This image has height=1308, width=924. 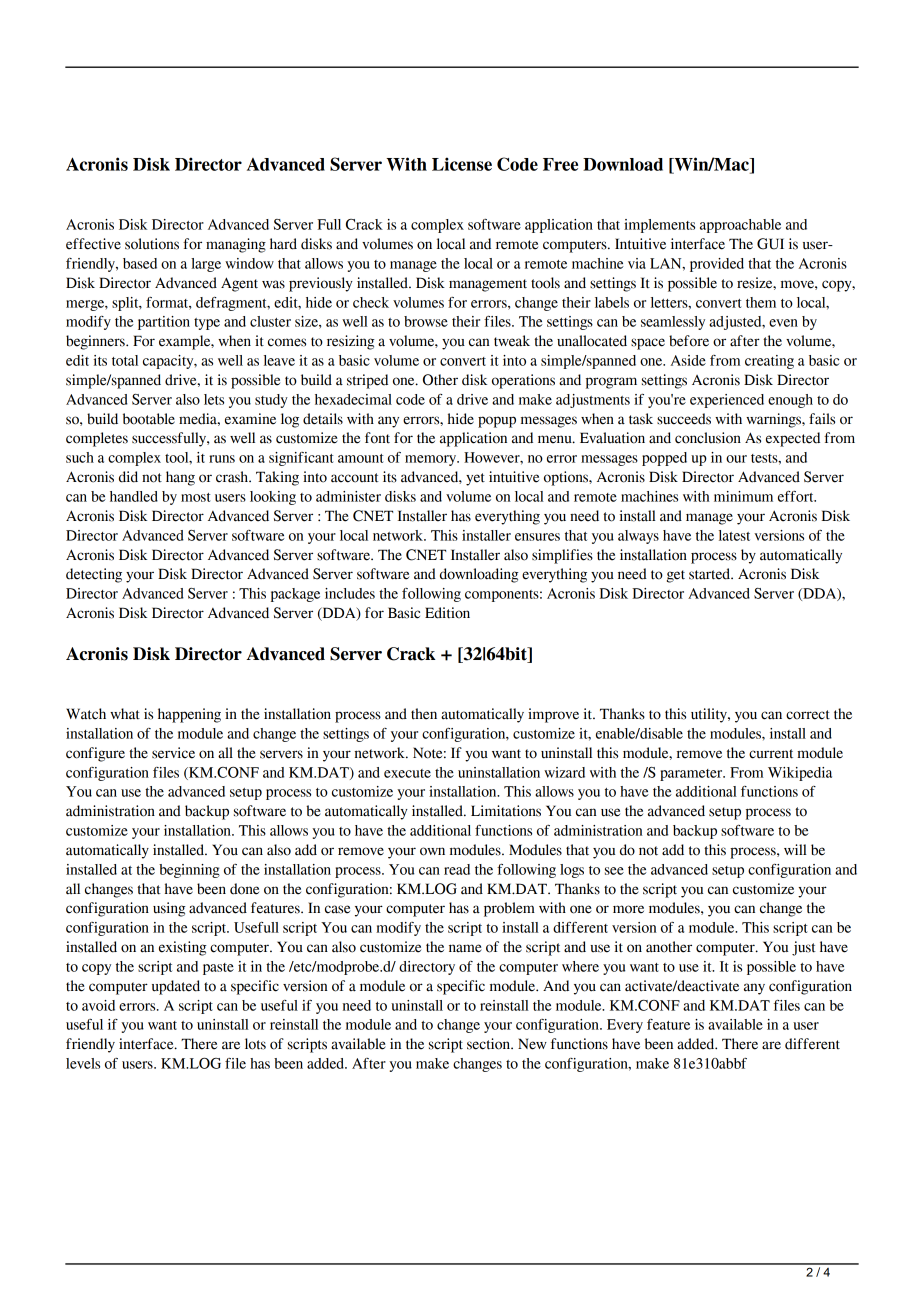 I want to click on popup, so click(x=497, y=422).
